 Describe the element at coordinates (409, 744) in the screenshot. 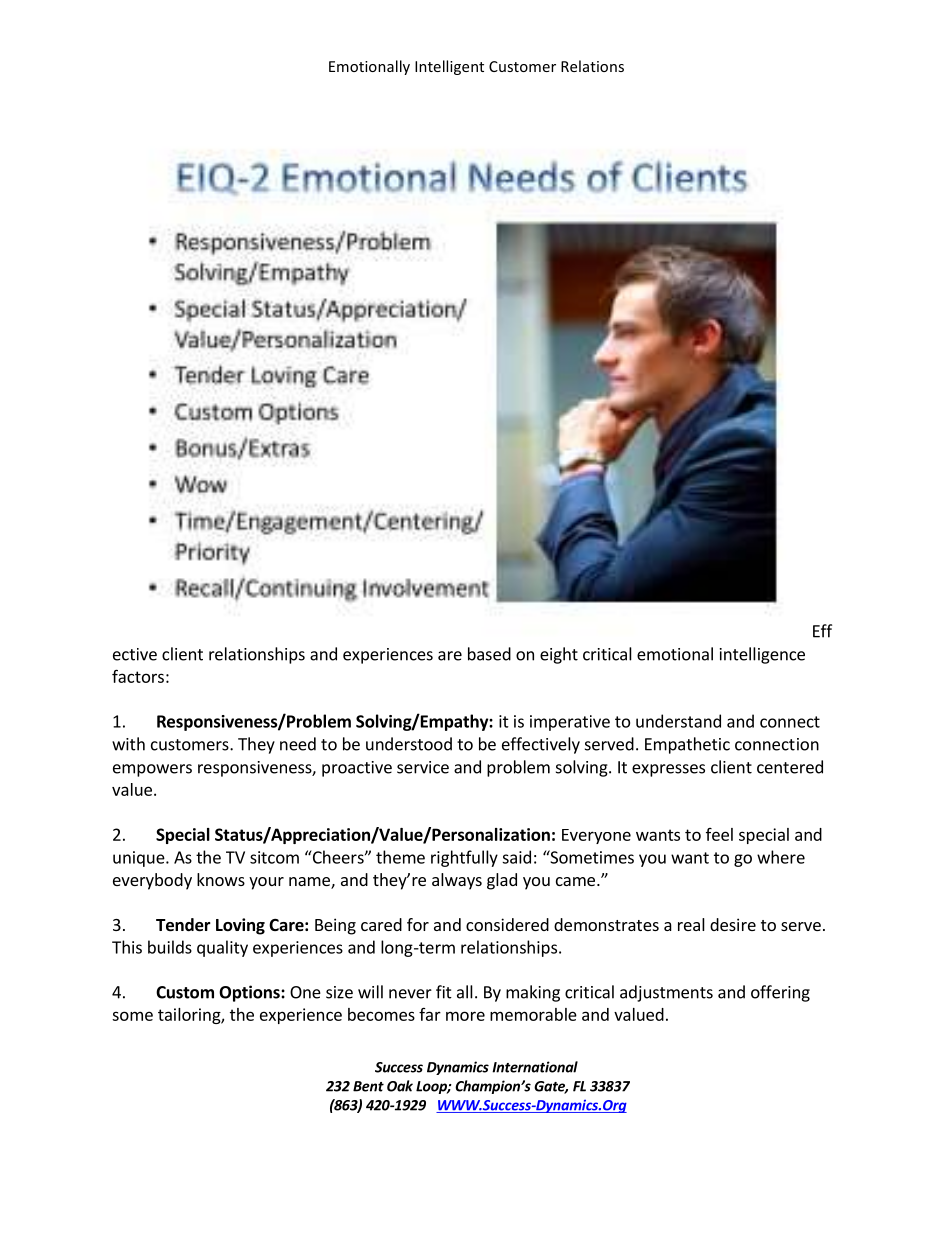

I see `understood` at that location.
